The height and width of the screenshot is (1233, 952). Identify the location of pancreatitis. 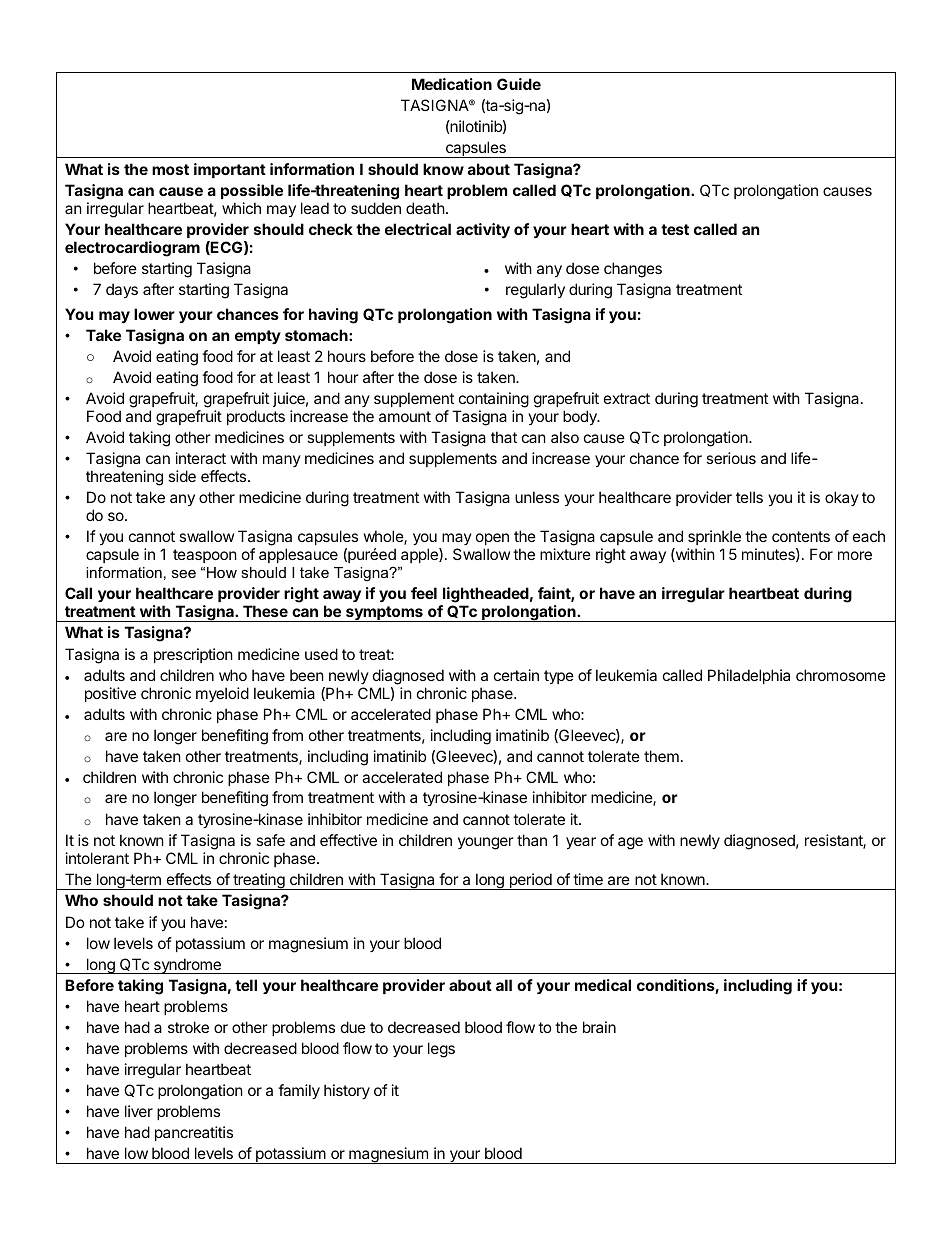
(194, 1133).
